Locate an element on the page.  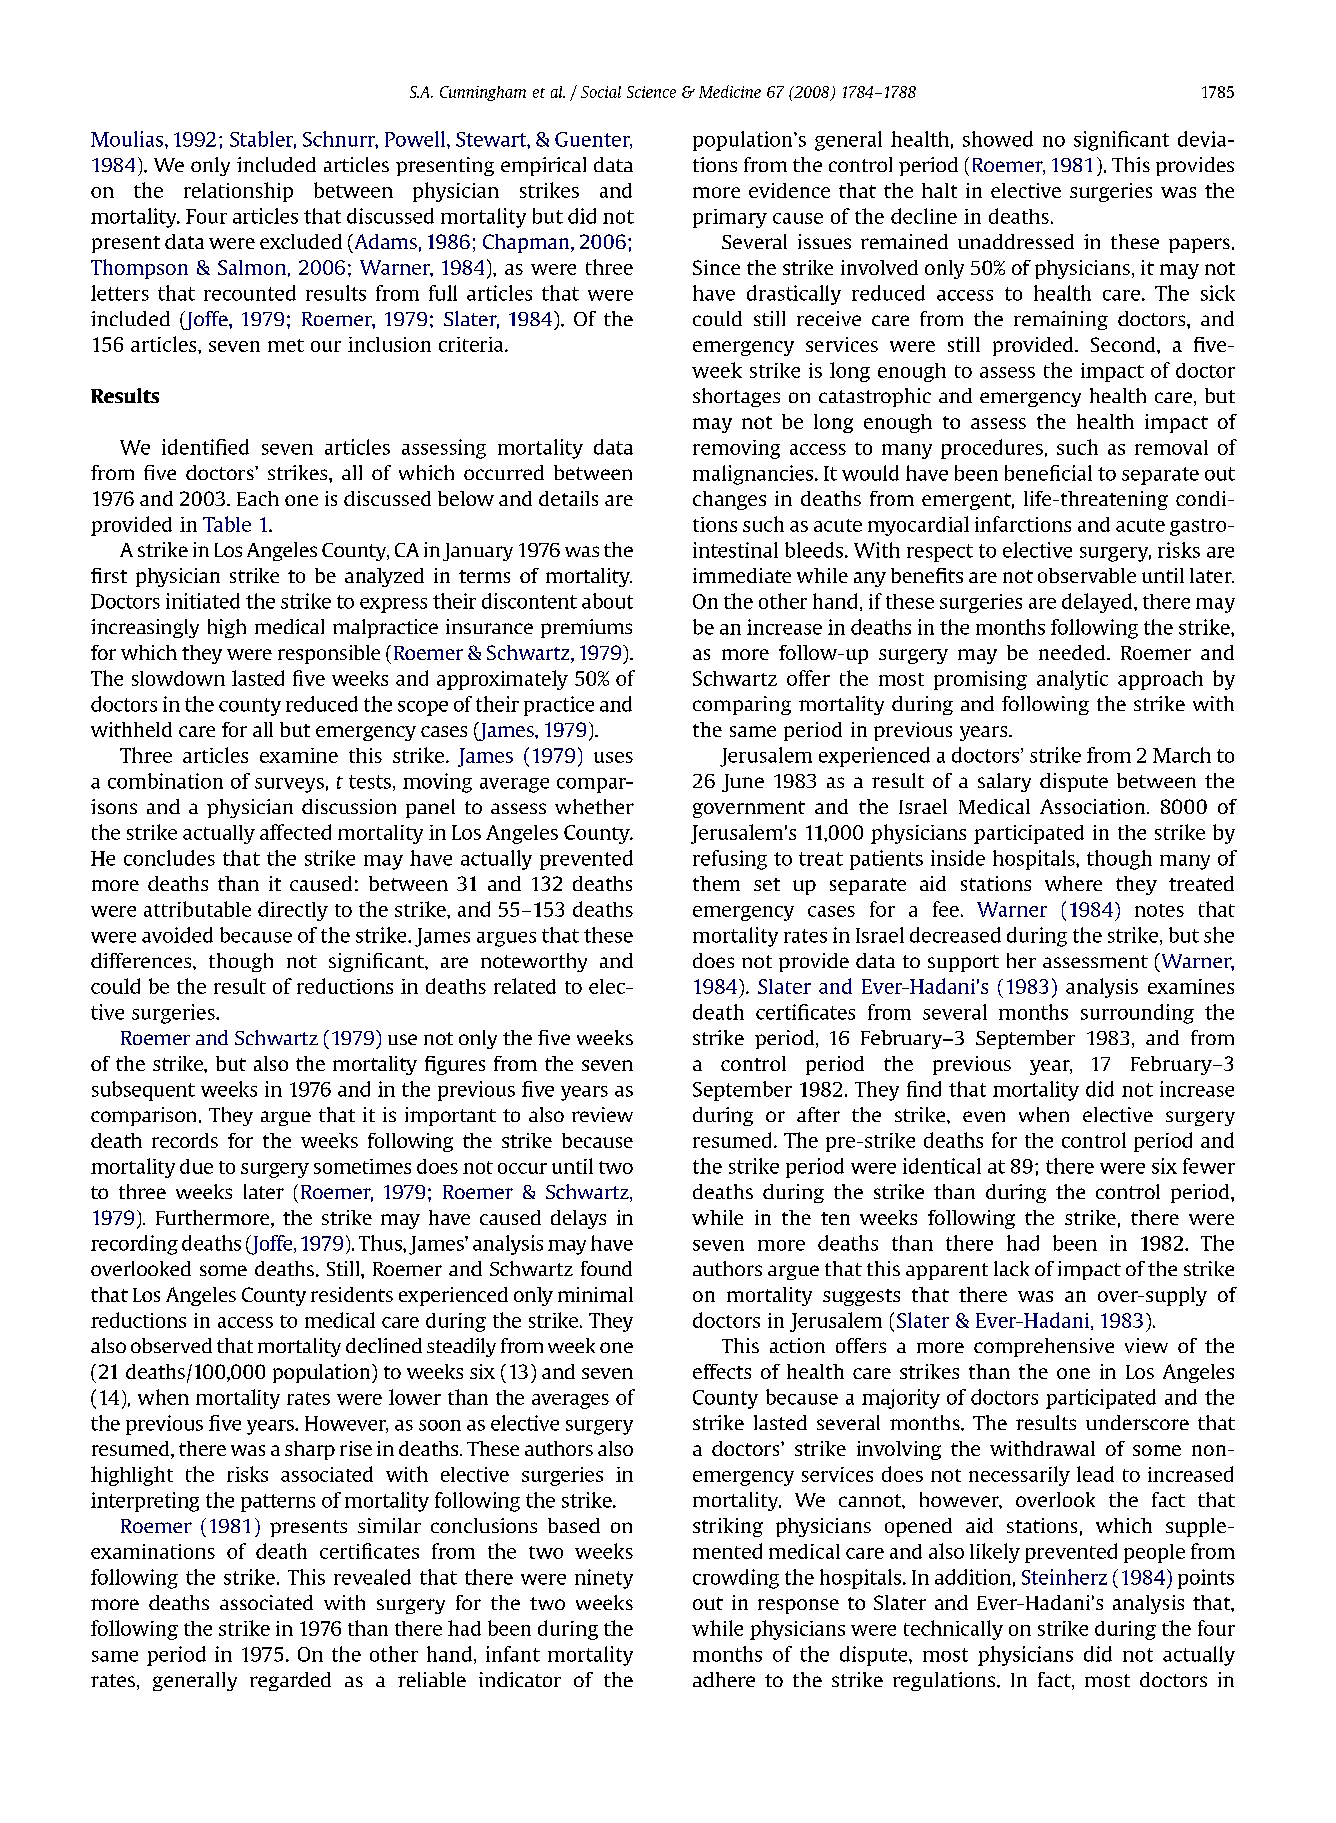
Science is located at coordinates (651, 92).
